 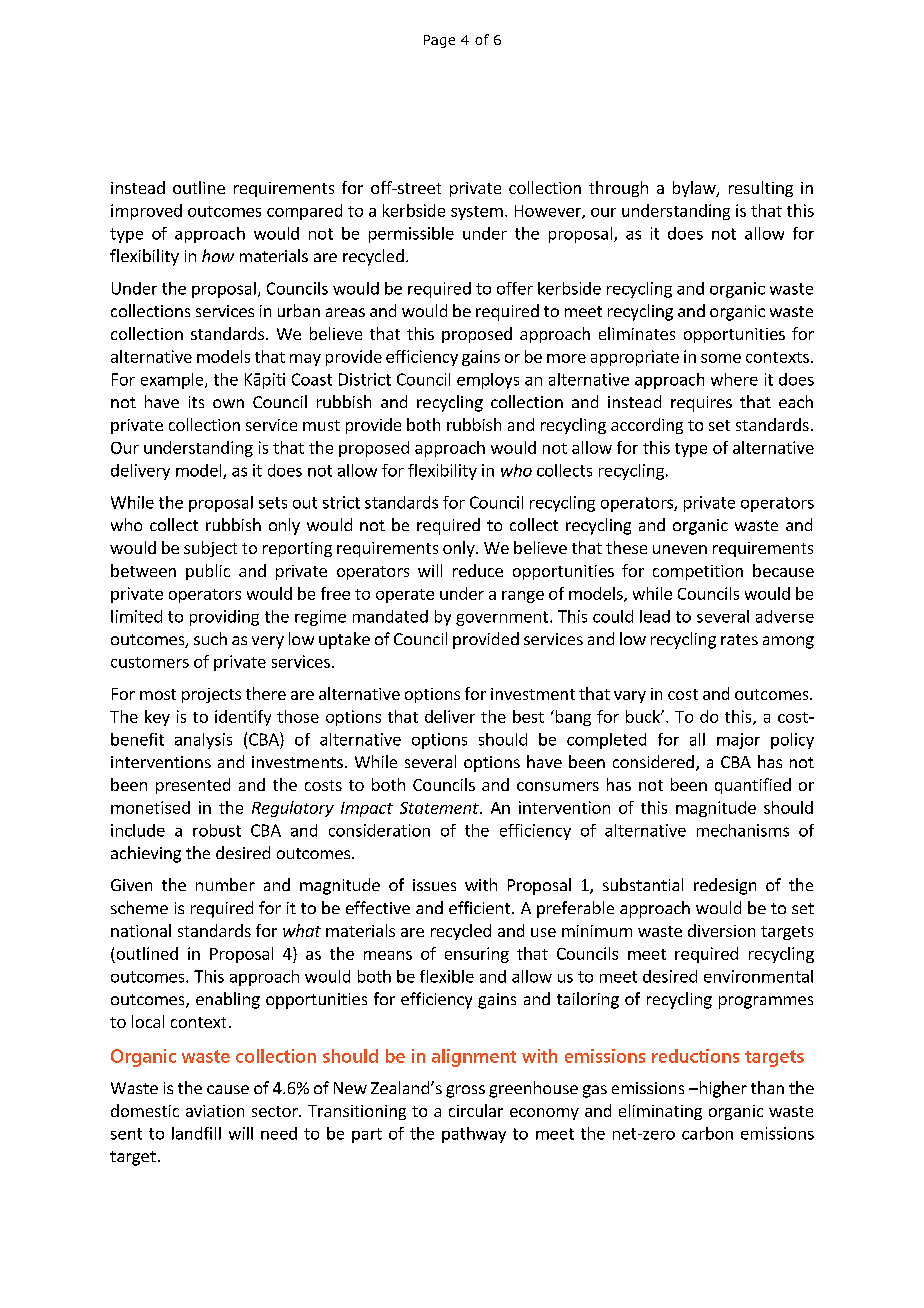 I want to click on resulting, so click(x=761, y=189).
